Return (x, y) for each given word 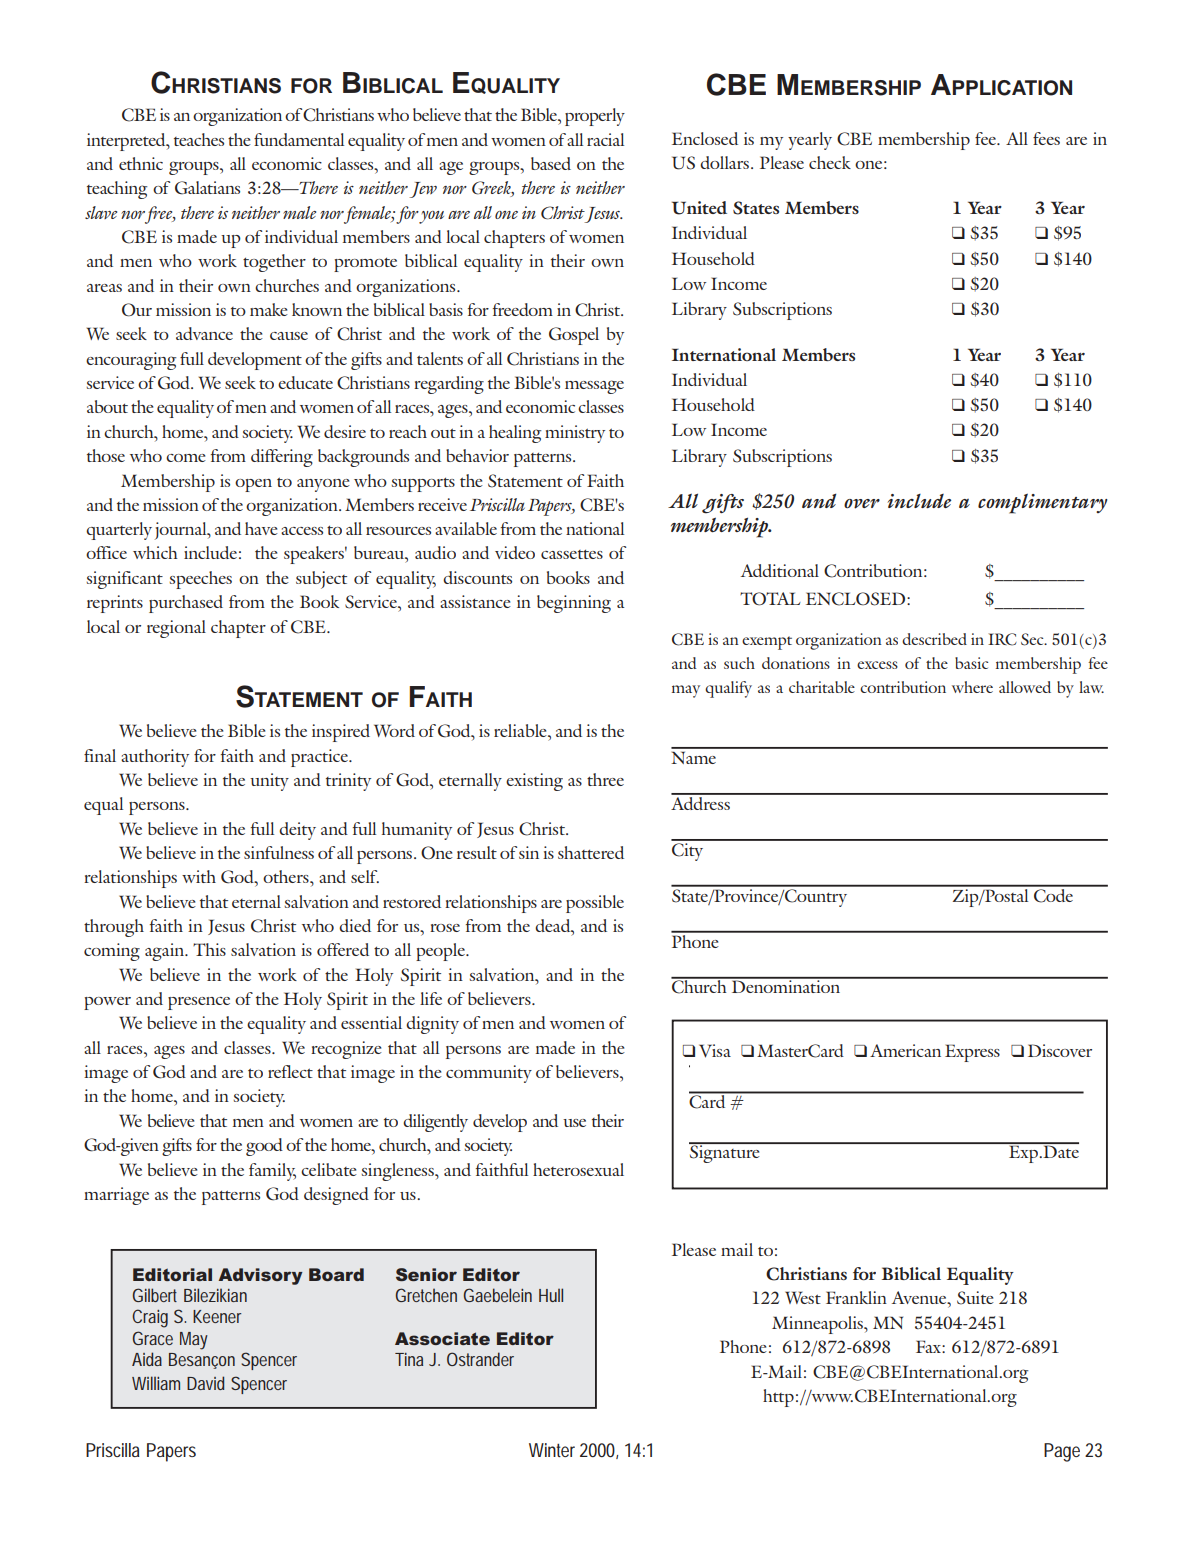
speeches (200, 580)
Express (972, 1053)
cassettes (572, 554)
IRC (1002, 639)
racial (605, 139)
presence (199, 1003)
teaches (199, 139)
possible (595, 904)
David (205, 1383)
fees (1046, 138)
